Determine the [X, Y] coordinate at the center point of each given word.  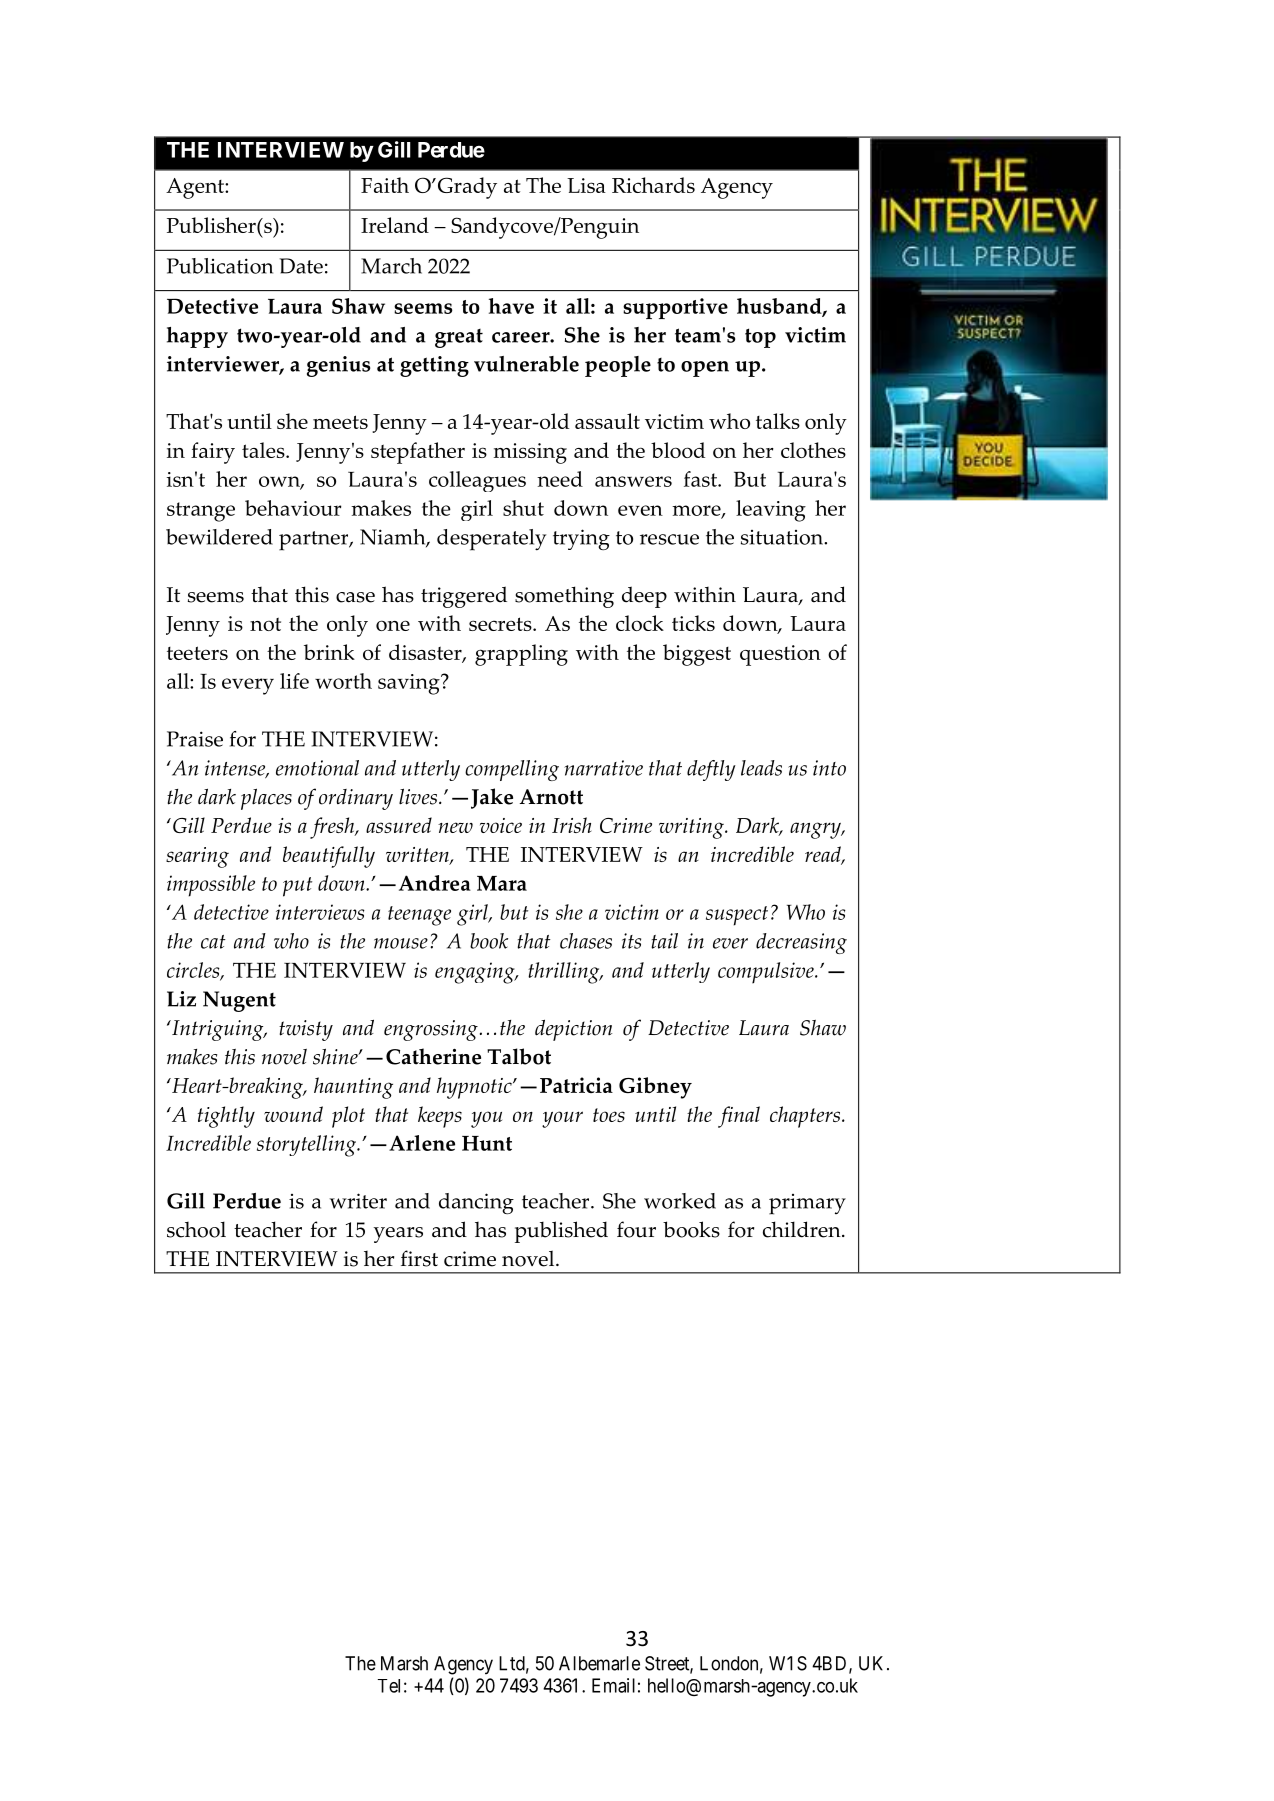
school [196, 1229]
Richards [653, 185]
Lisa [586, 185]
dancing [476, 1203]
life [294, 681]
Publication [220, 266]
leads [761, 768]
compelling [512, 770]
